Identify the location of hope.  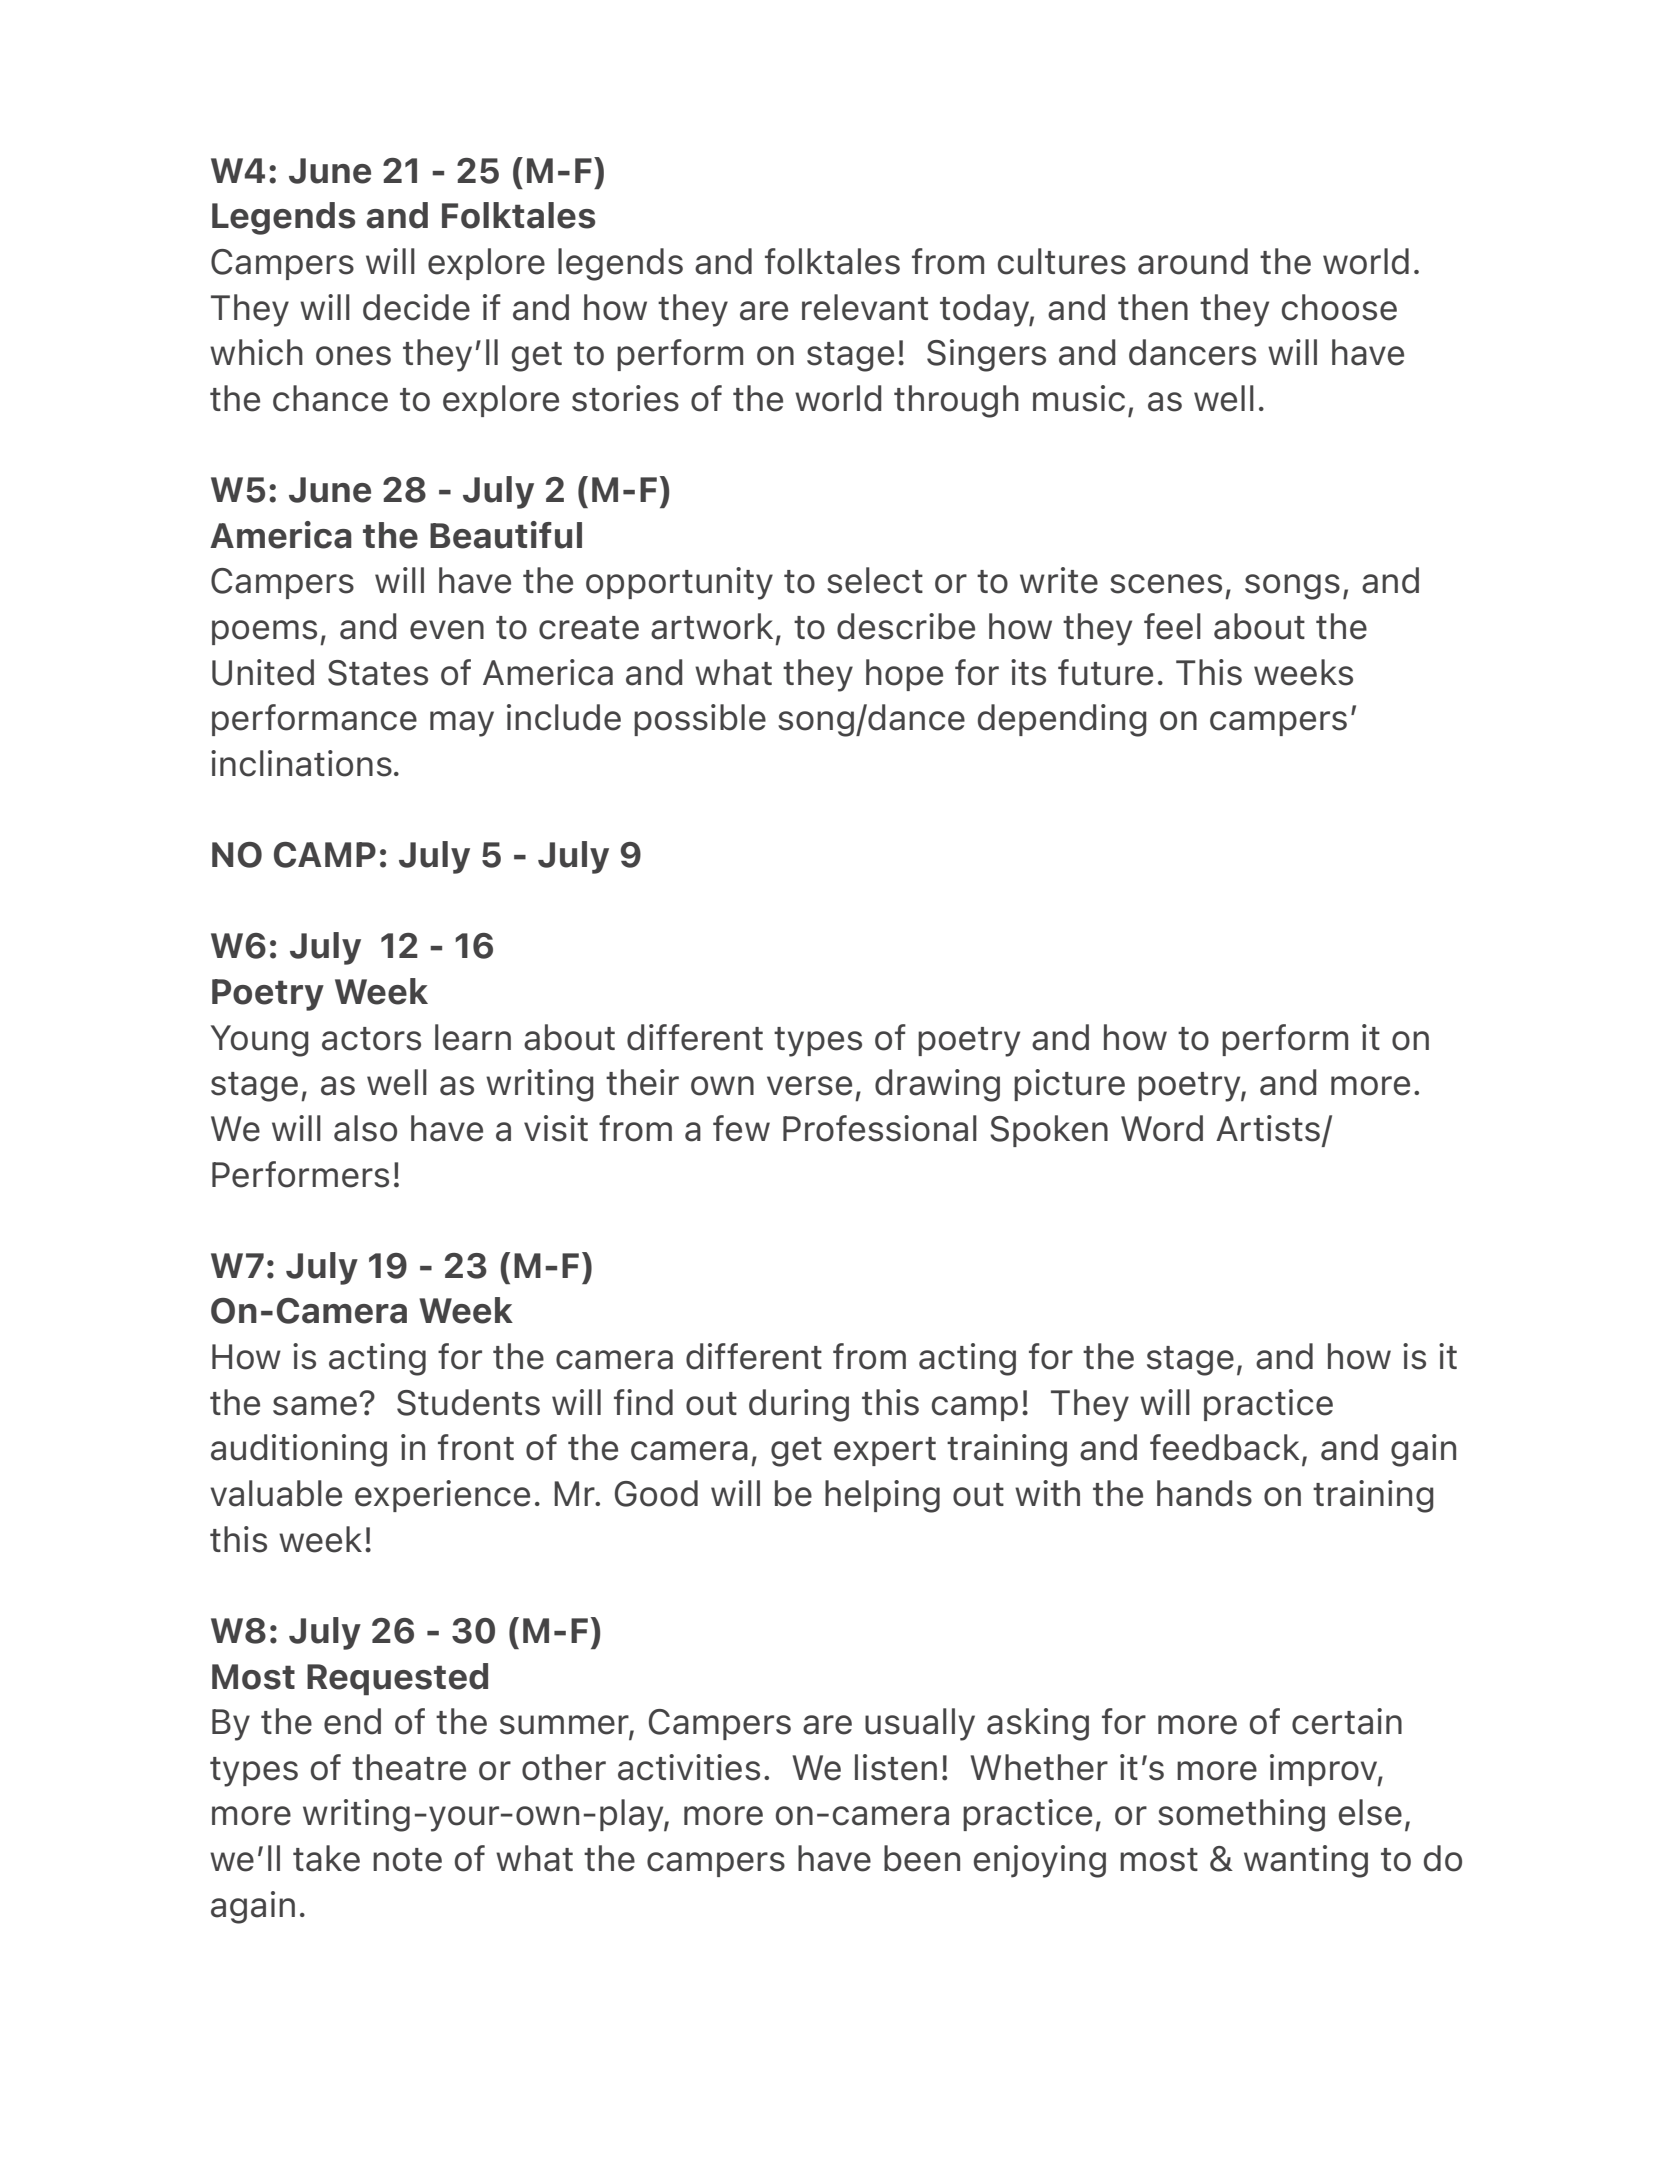
(904, 675).
